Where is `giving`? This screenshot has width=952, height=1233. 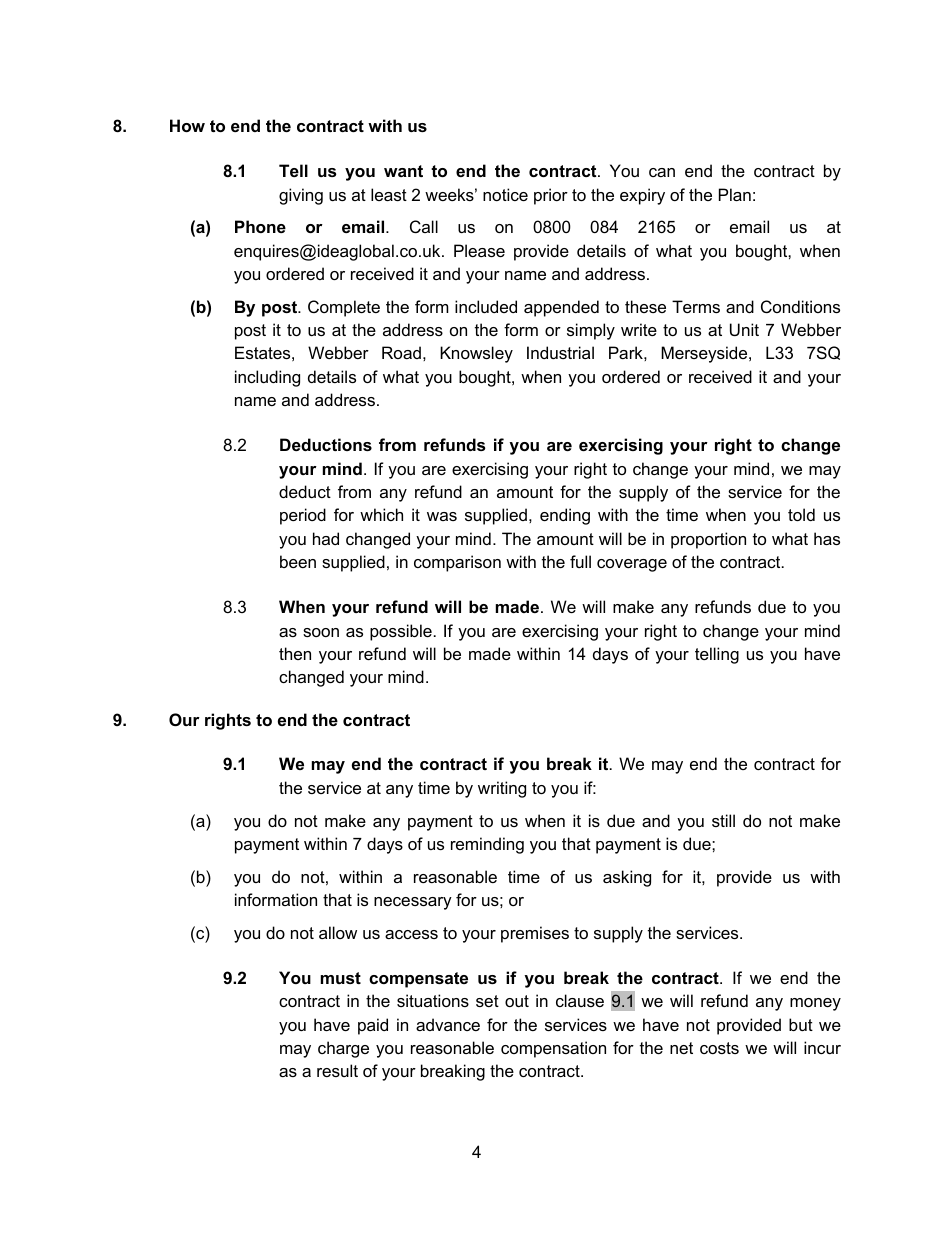
giving is located at coordinates (301, 196).
